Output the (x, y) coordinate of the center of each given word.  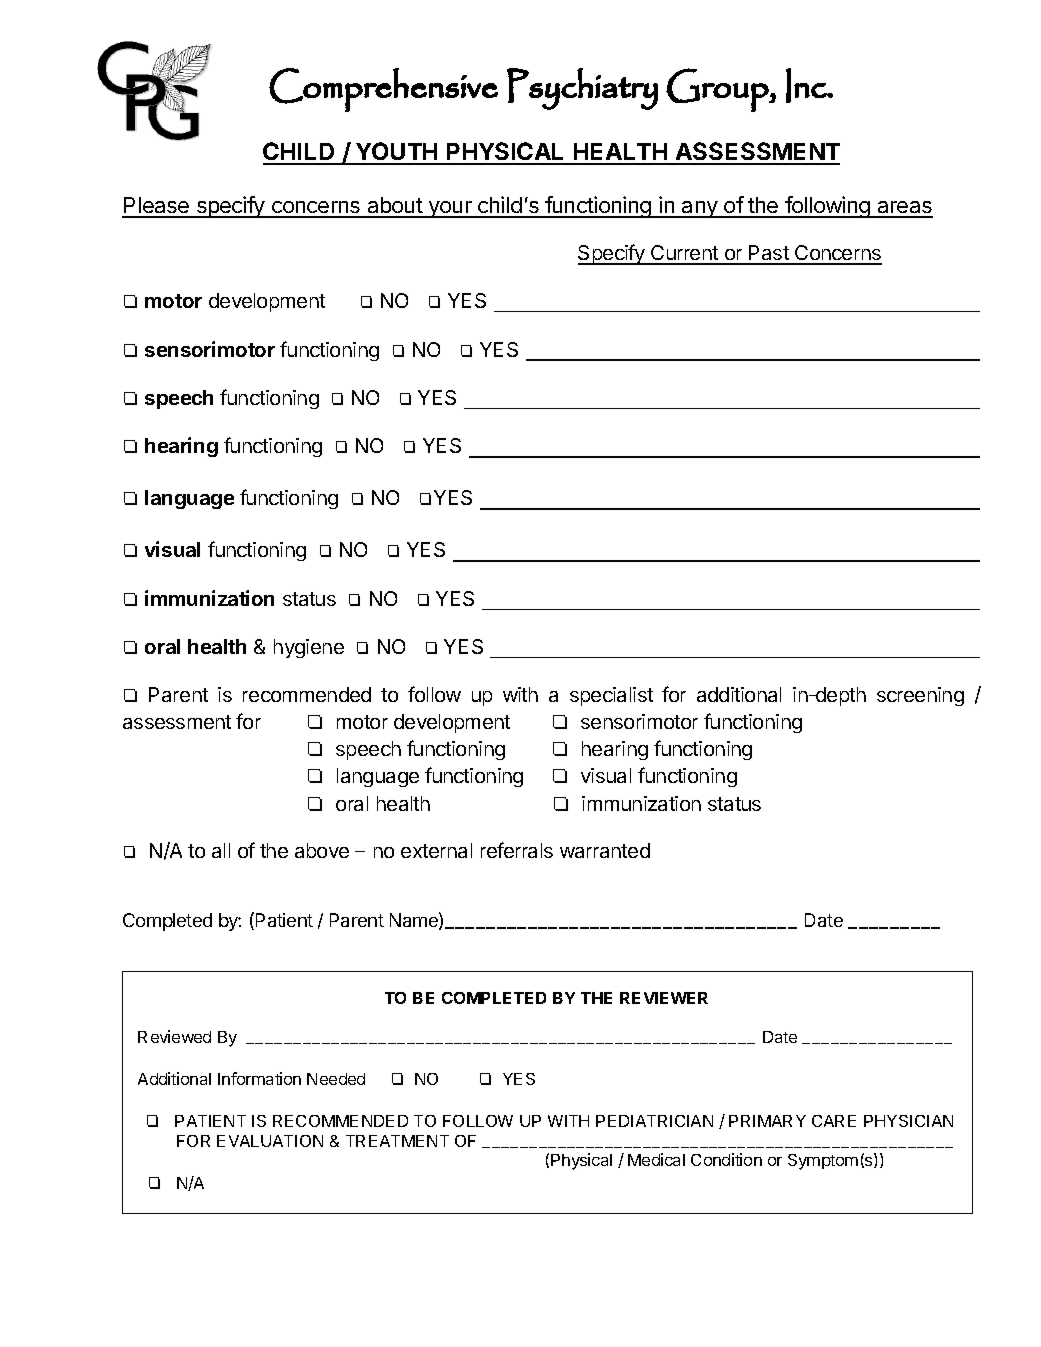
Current (684, 254)
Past (769, 254)
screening (920, 696)
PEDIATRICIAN (654, 1121)
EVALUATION (270, 1141)
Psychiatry (582, 89)
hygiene (309, 648)
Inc (807, 85)
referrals (517, 850)
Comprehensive (383, 90)
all (221, 850)
